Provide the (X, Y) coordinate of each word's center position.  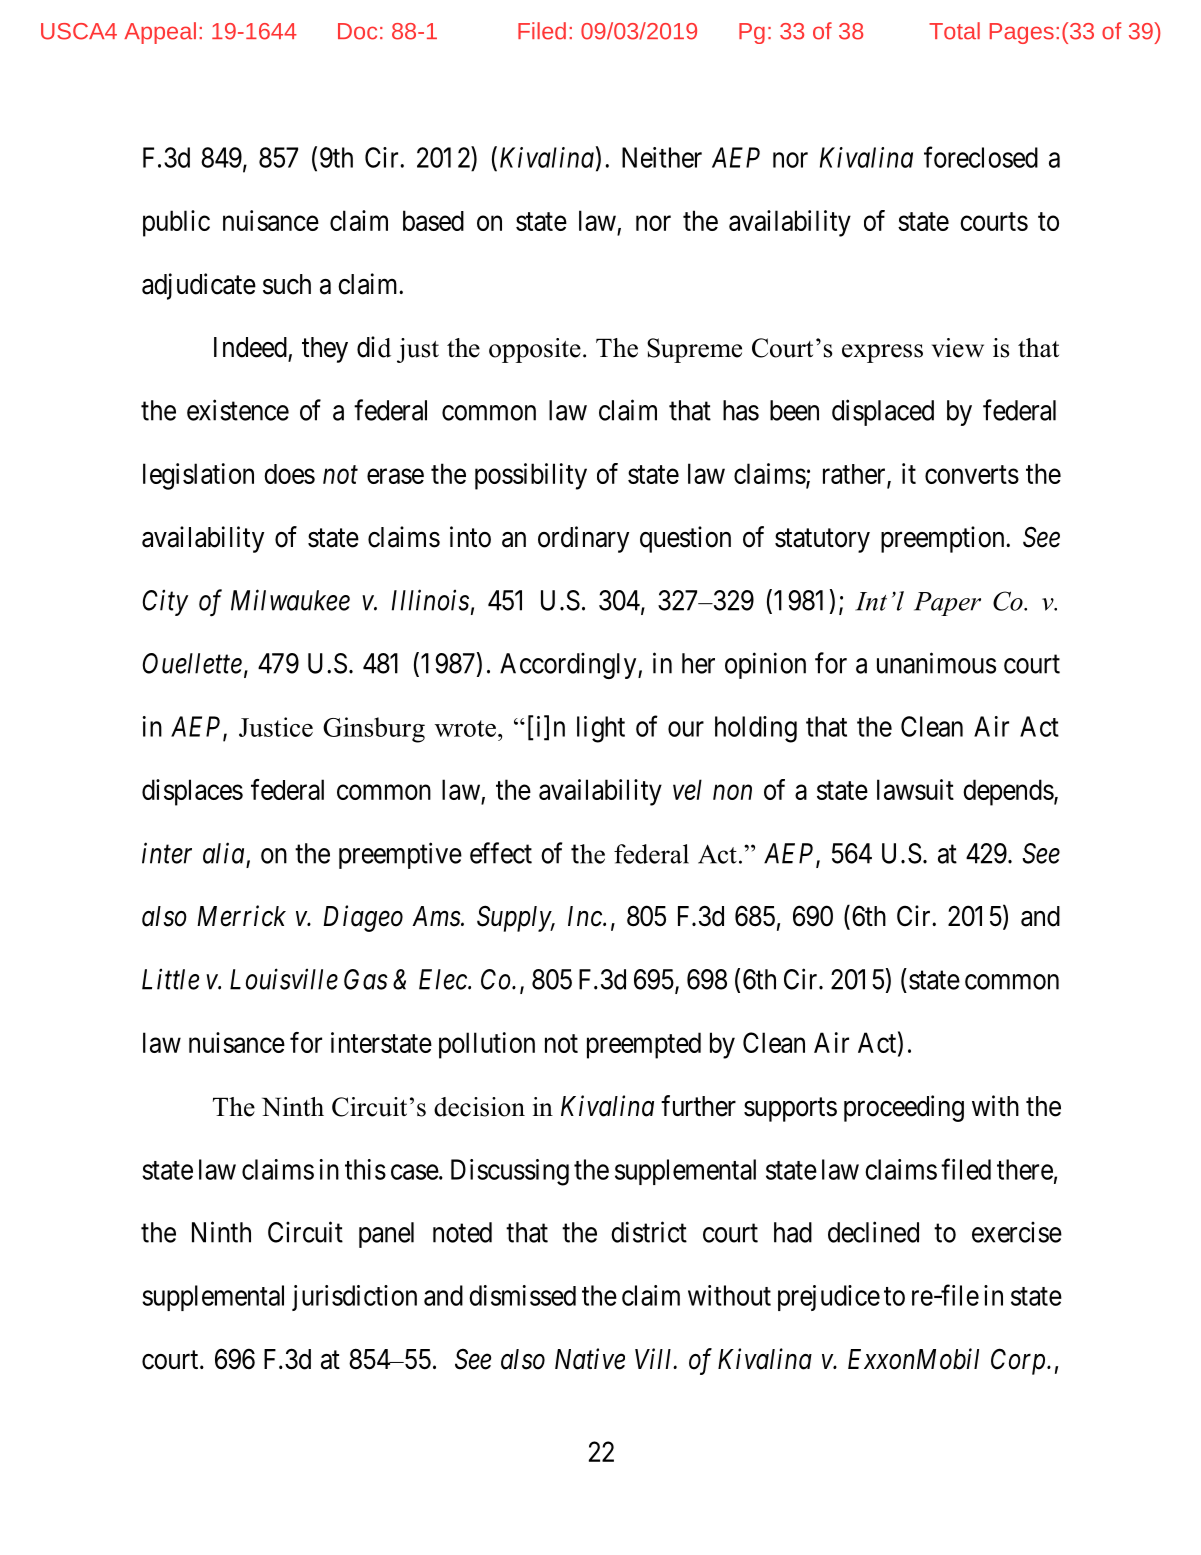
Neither (662, 157)
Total (954, 31)
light (601, 729)
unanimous (936, 663)
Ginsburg (374, 730)
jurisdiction (354, 1298)
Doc (357, 31)
